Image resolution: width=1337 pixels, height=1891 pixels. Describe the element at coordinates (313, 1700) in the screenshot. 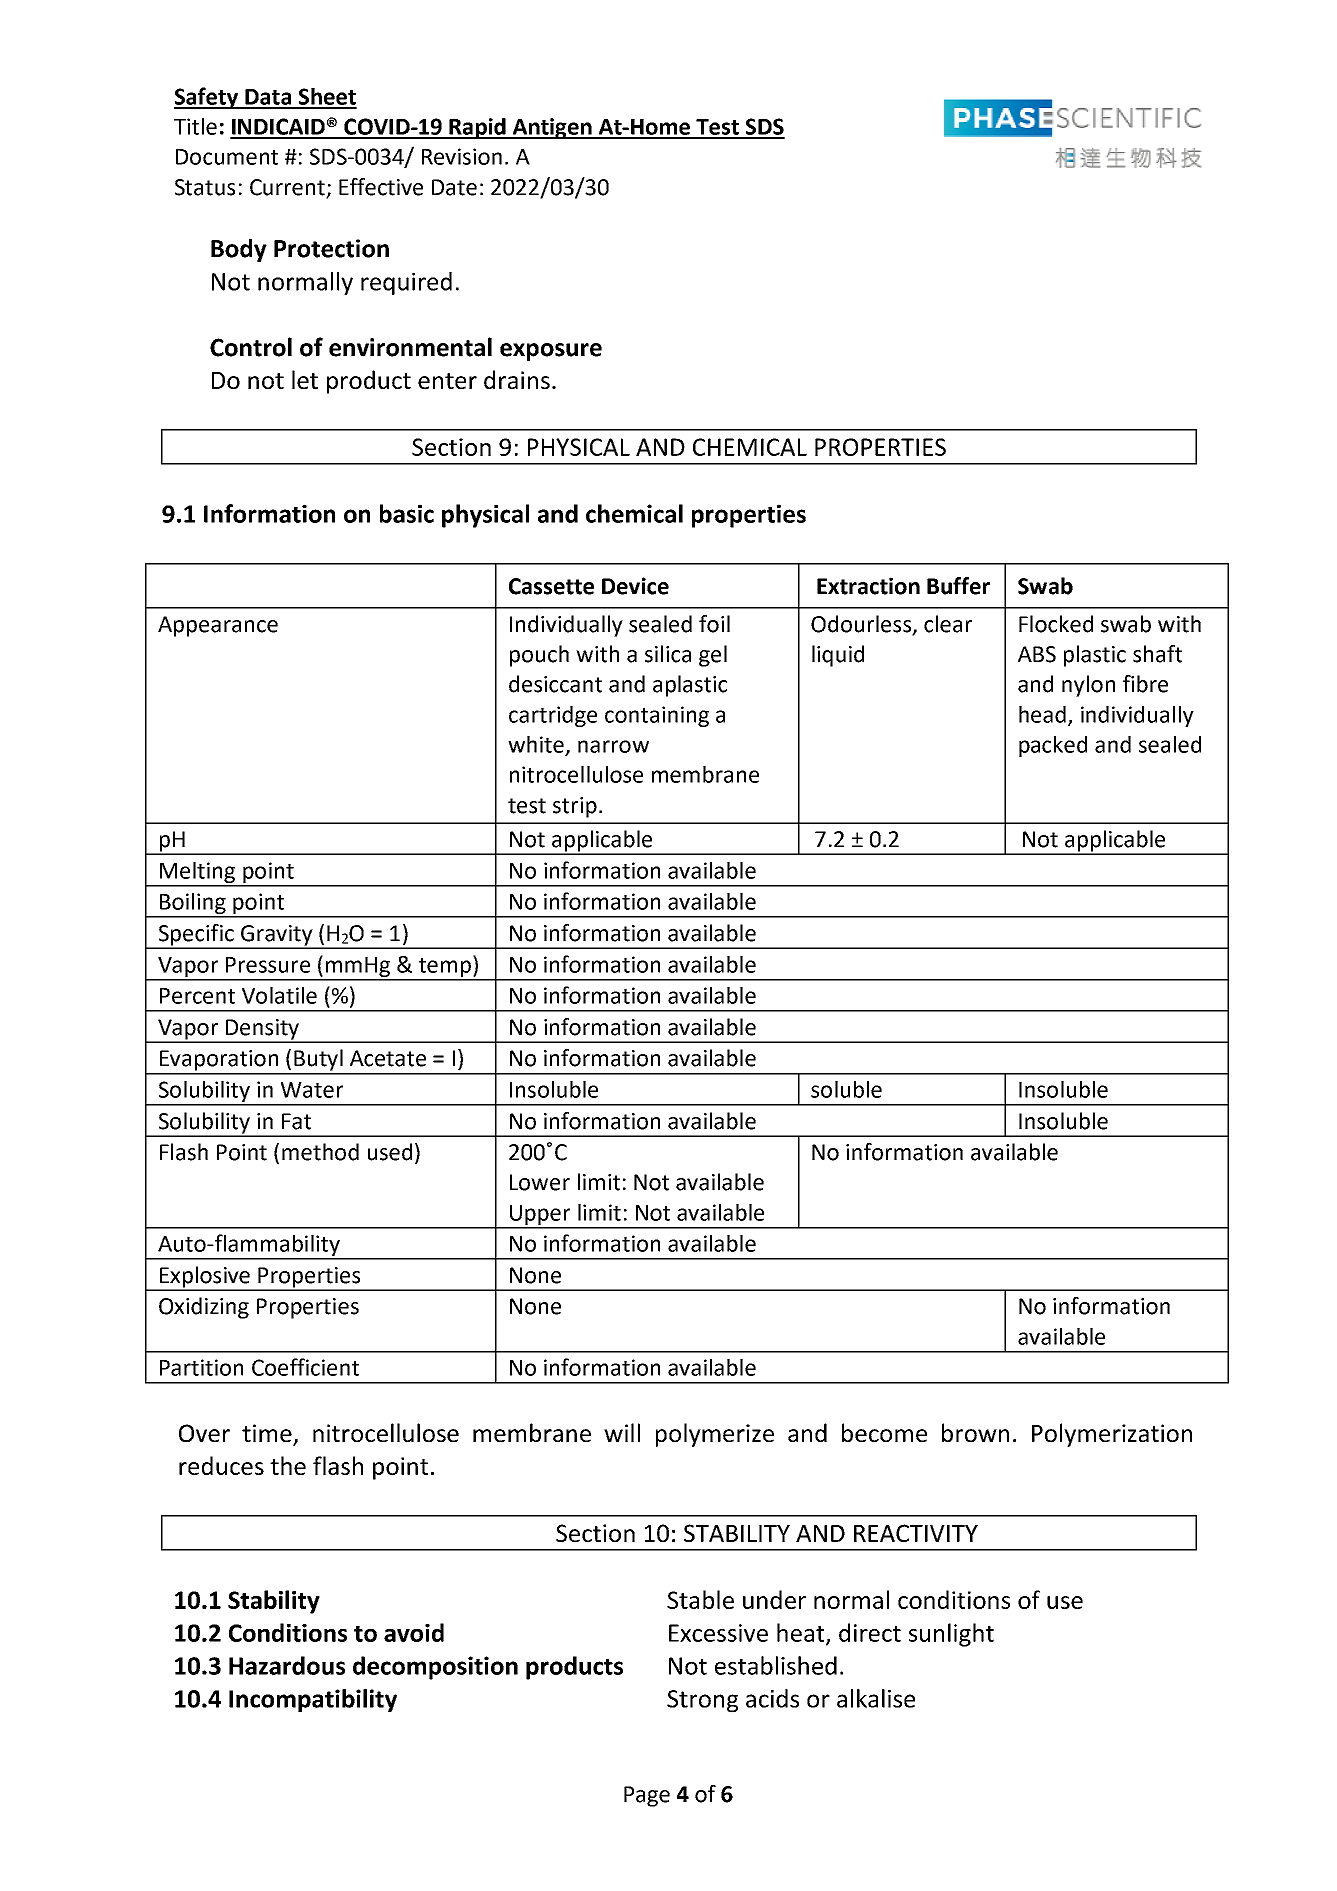

I see `Incompatibility` at that location.
